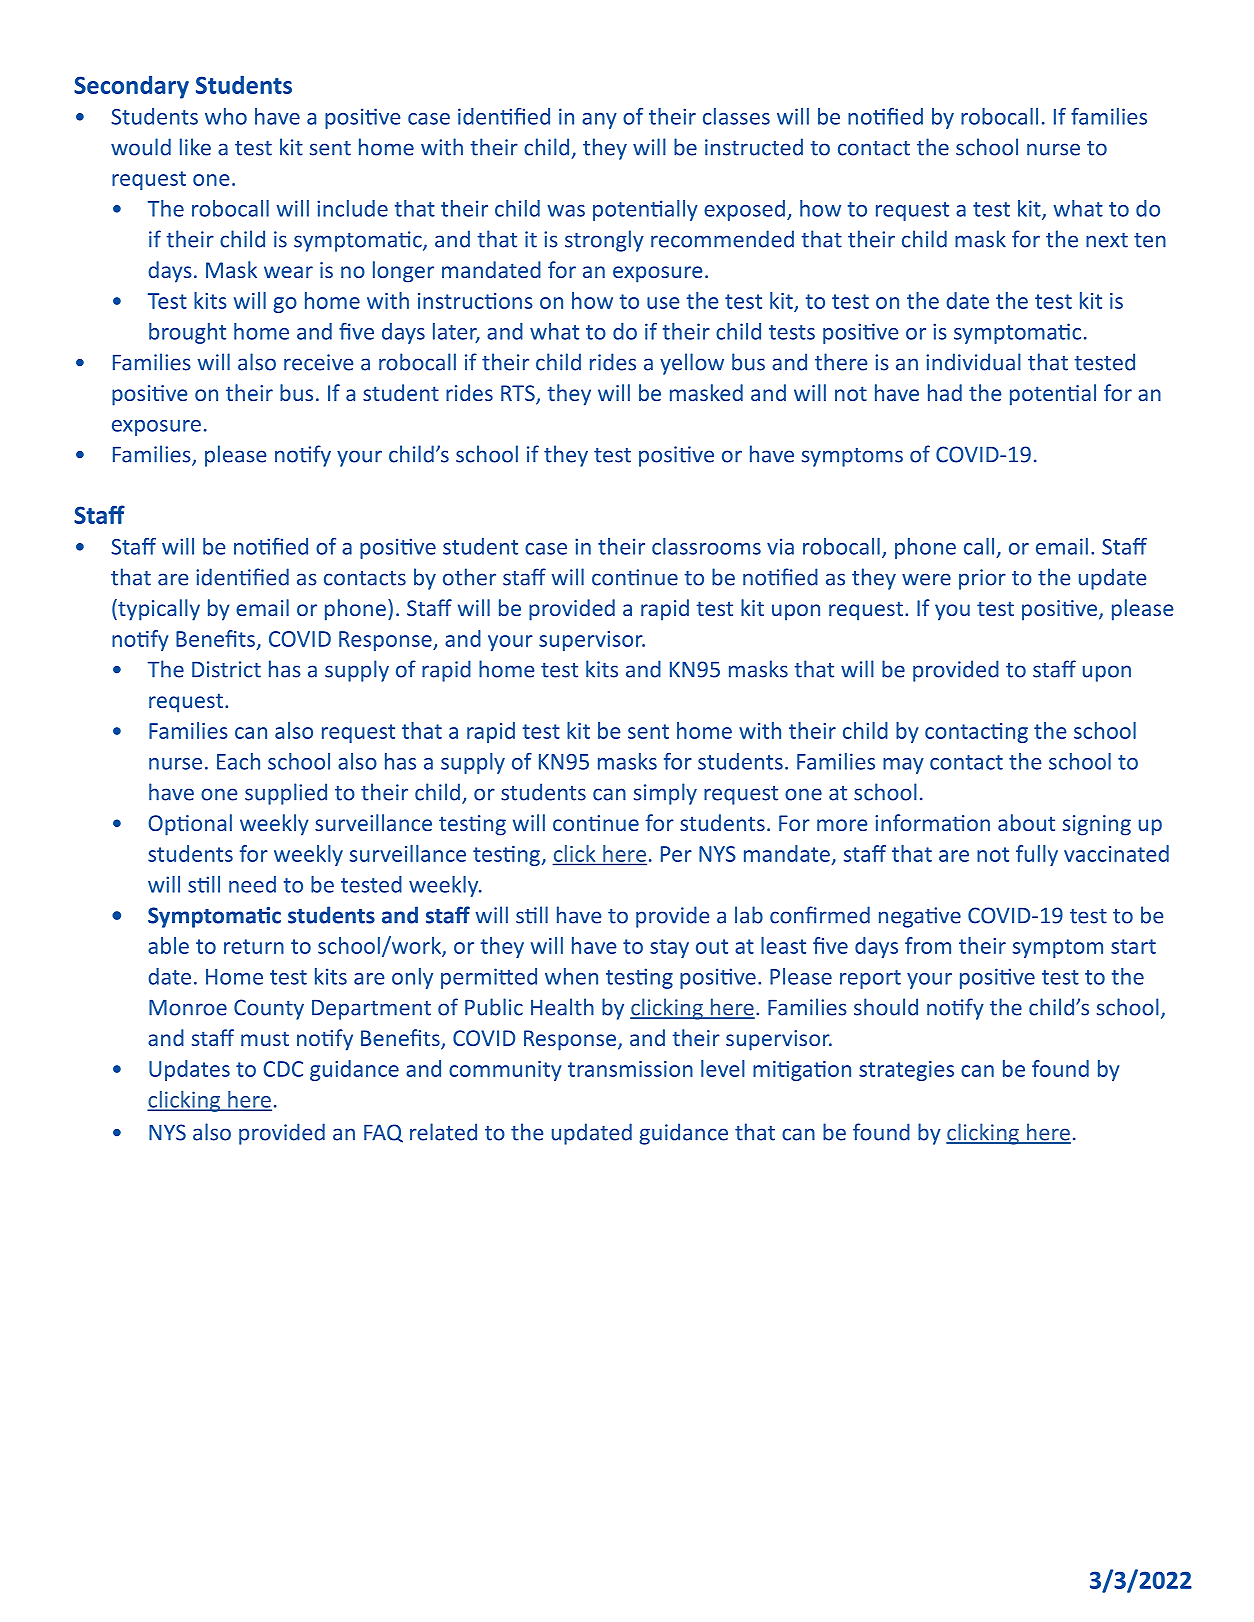  I want to click on transmission, so click(630, 1069).
